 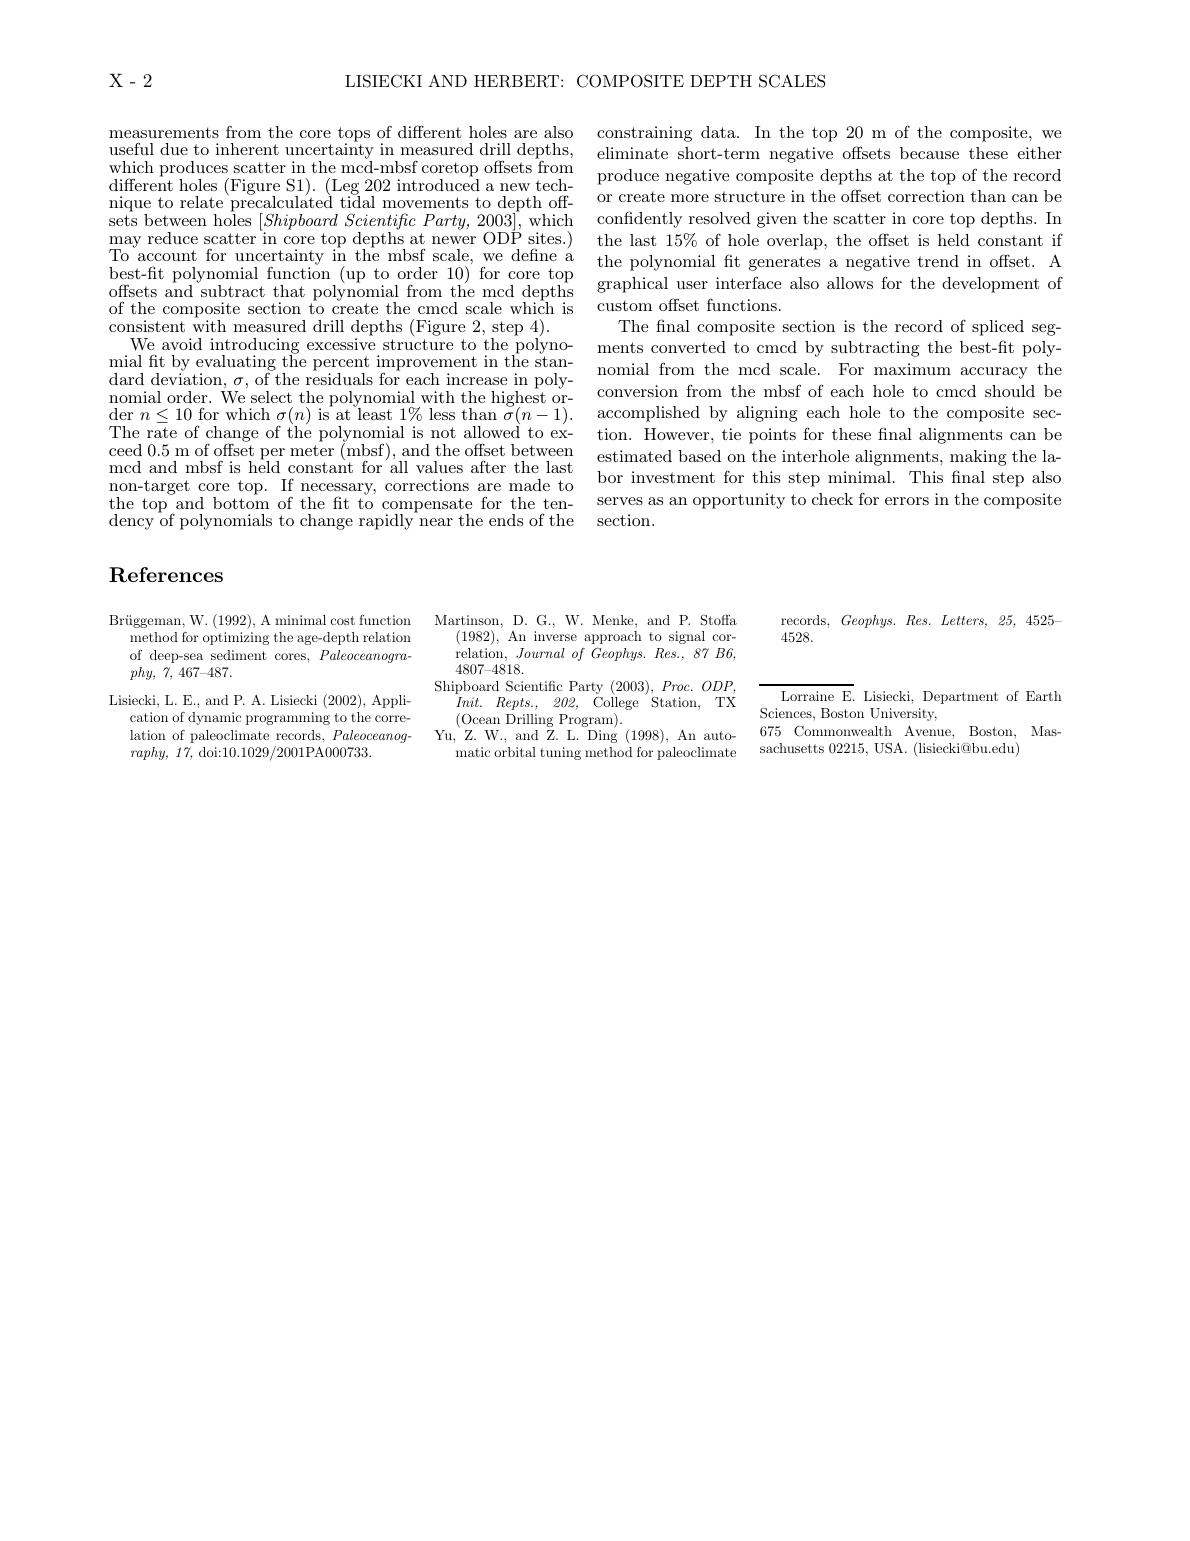 What do you see at coordinates (555, 636) in the screenshot?
I see `inverse` at bounding box center [555, 636].
